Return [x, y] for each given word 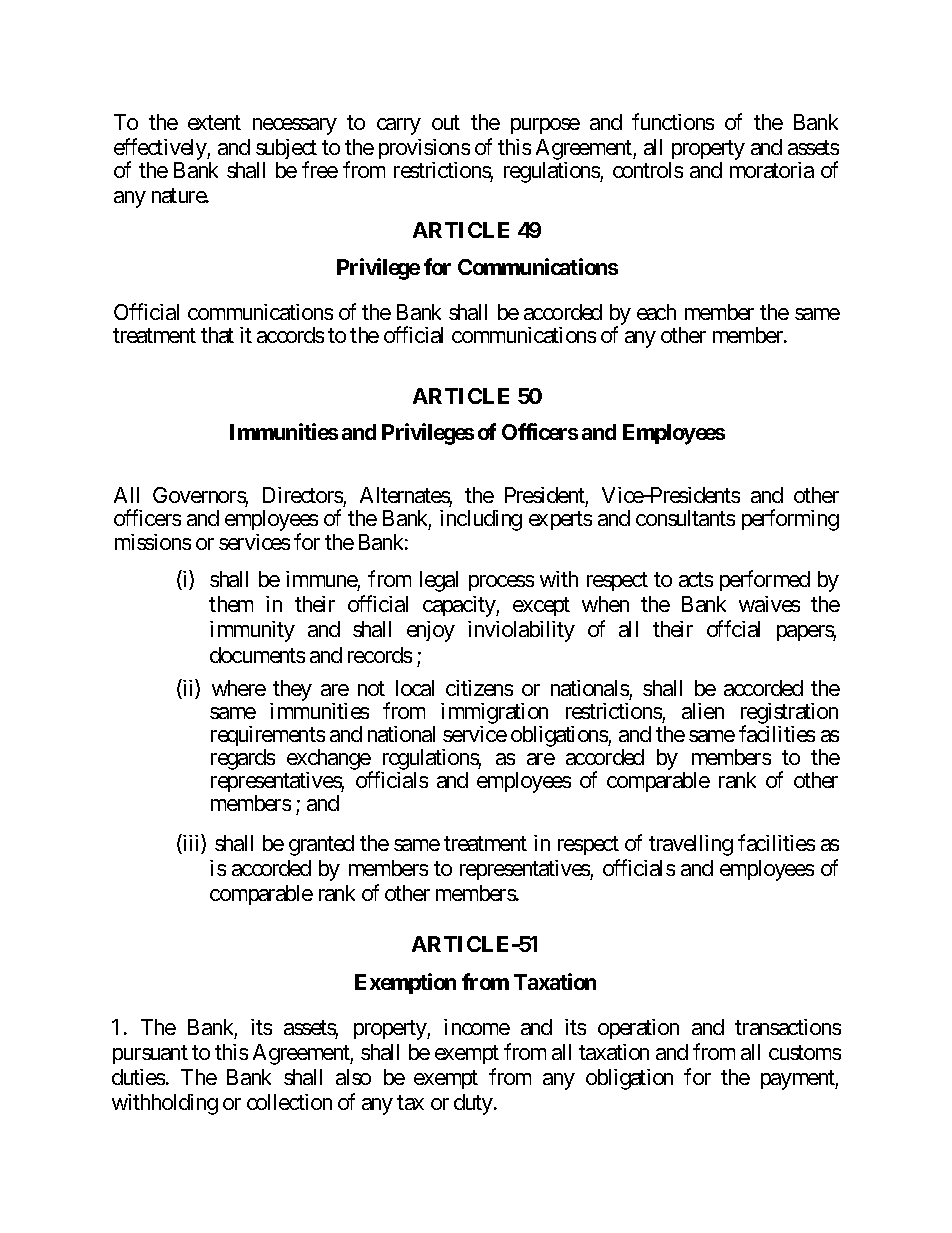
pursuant [150, 1055]
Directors [303, 495]
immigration [494, 715]
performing [790, 520]
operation [638, 1029]
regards [243, 759]
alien [703, 711]
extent [214, 123]
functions [673, 122]
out [446, 123]
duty [473, 1104]
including [481, 520]
